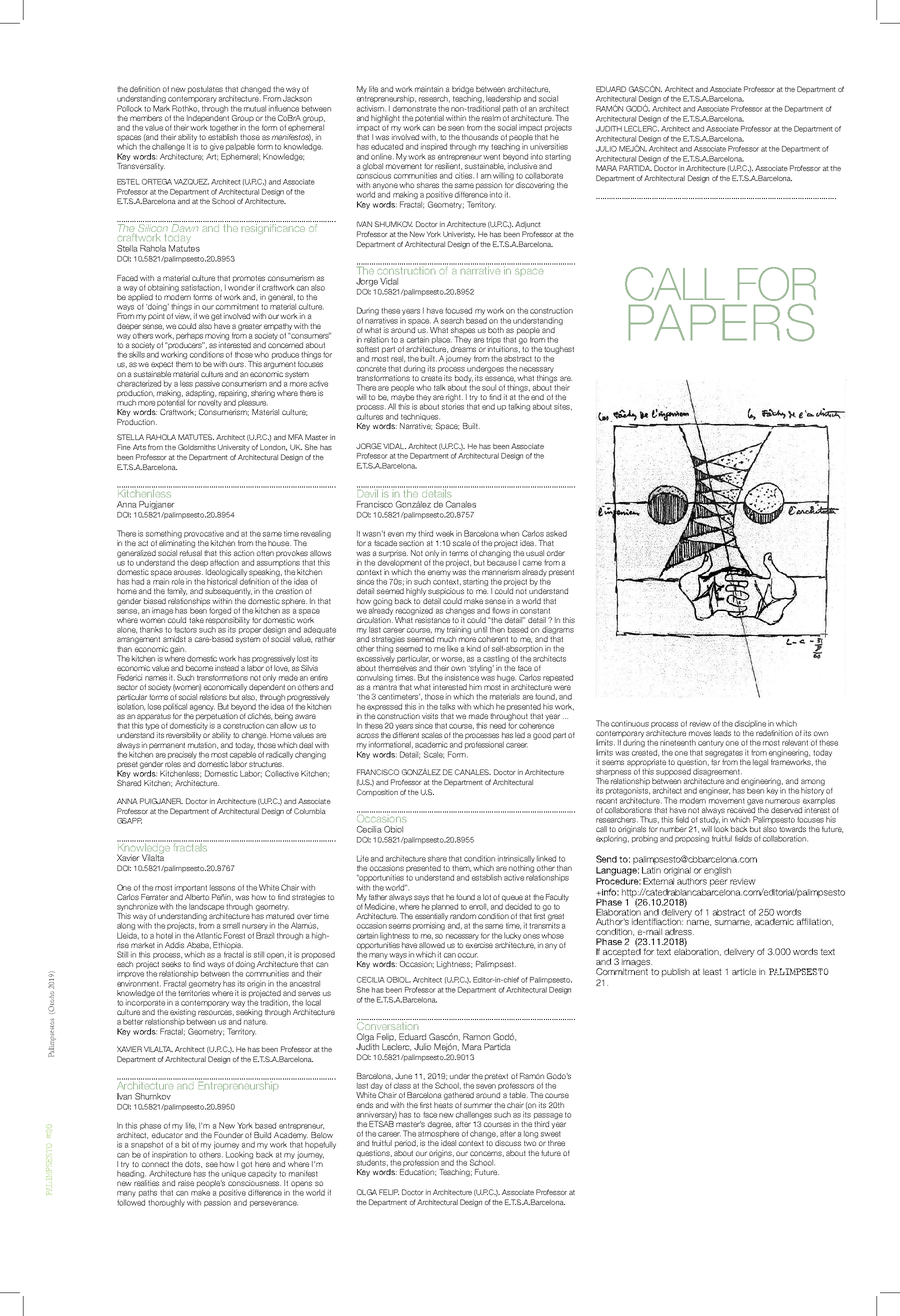 The height and width of the page is (1316, 900). I want to click on become, so click(199, 668).
